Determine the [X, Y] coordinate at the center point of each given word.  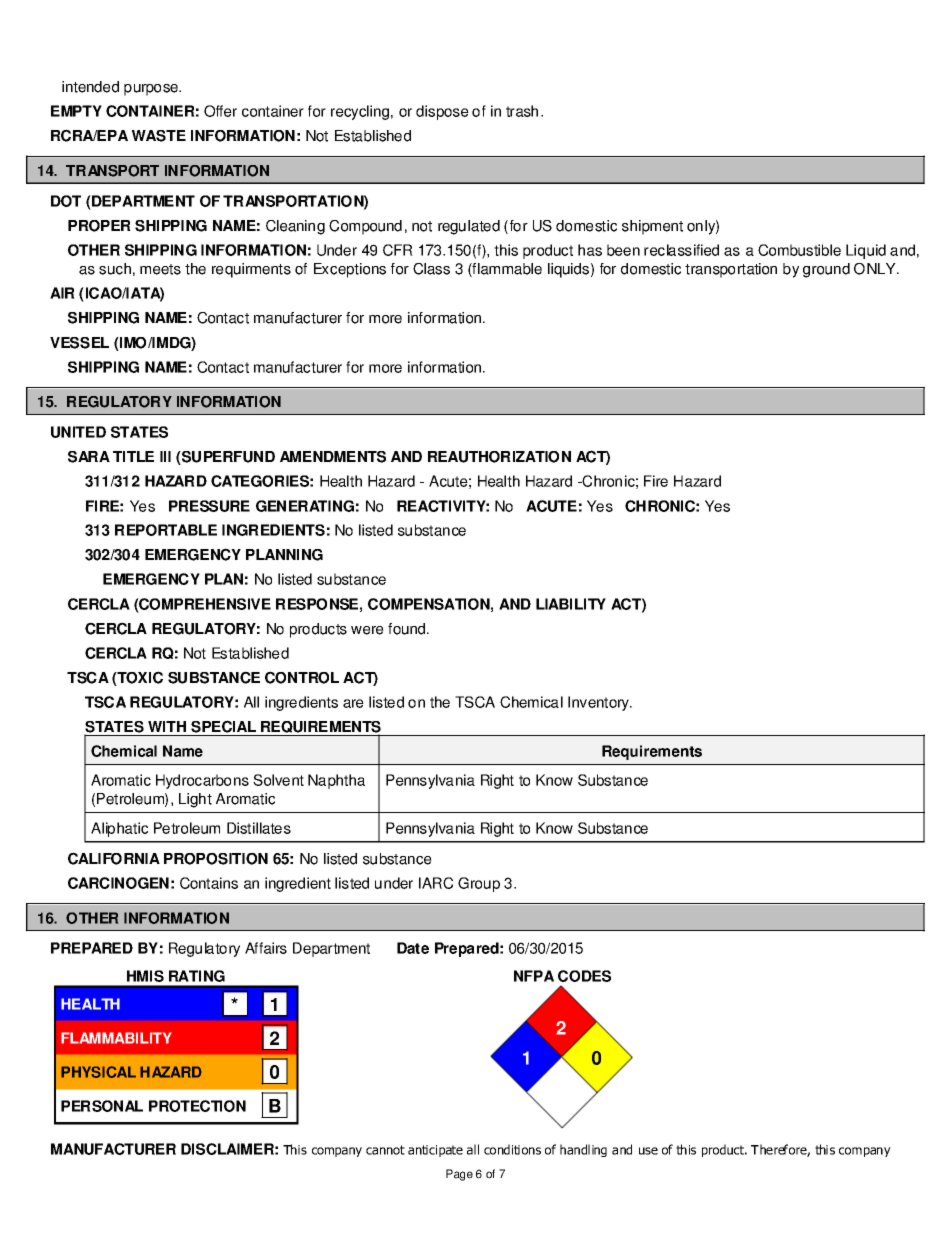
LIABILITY [571, 604]
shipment [652, 227]
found [408, 629]
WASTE [159, 136]
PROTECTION [197, 1106]
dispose [442, 112]
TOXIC [139, 678]
